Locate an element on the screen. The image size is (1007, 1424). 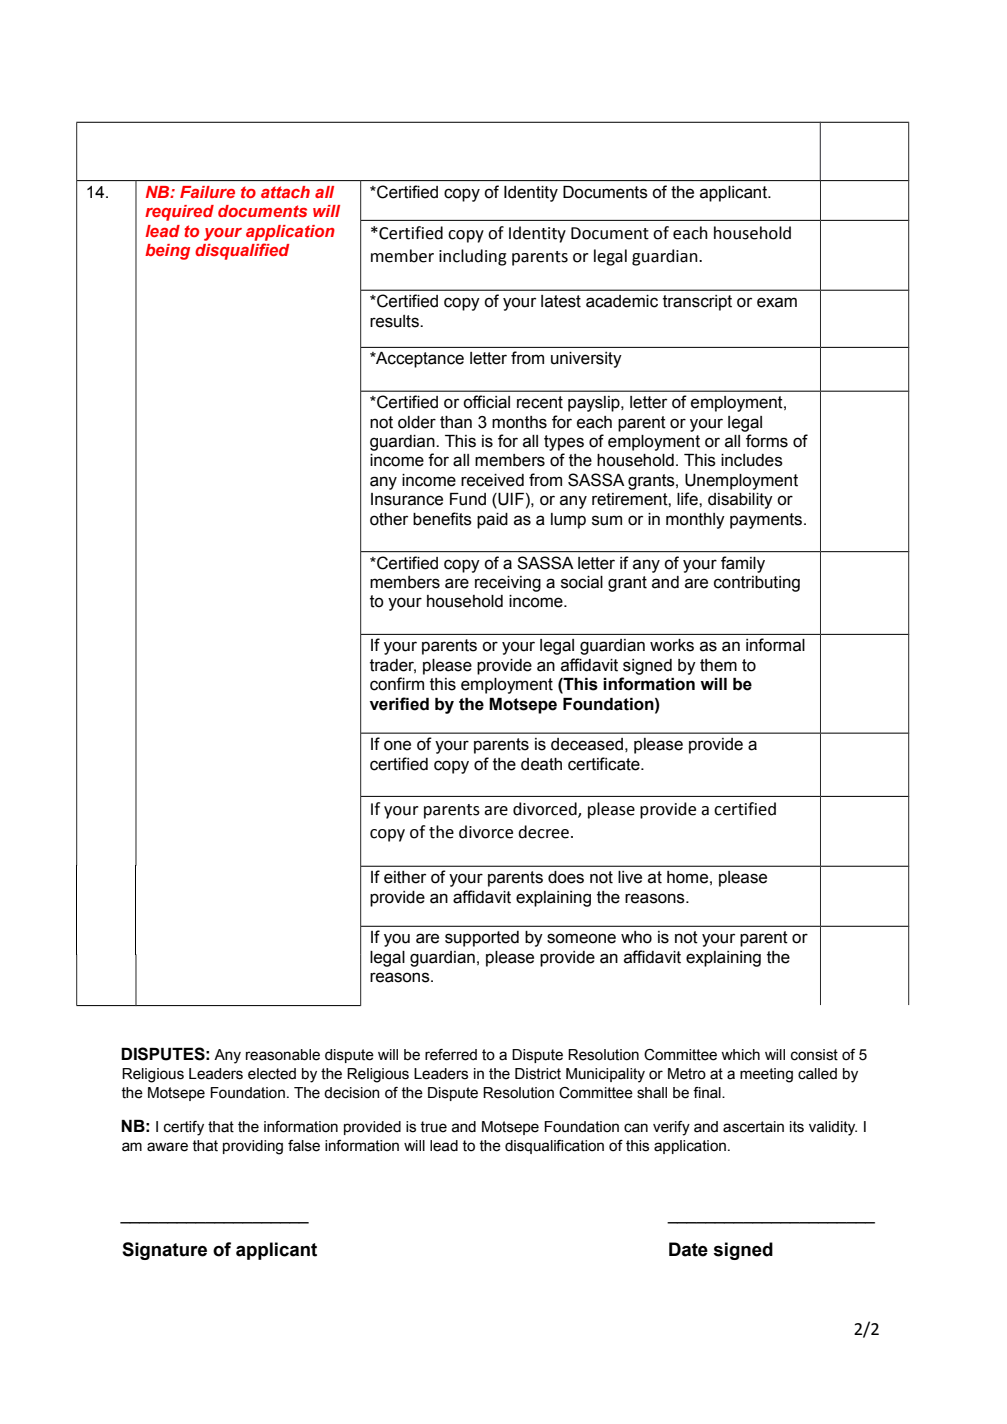
including is located at coordinates (473, 257).
